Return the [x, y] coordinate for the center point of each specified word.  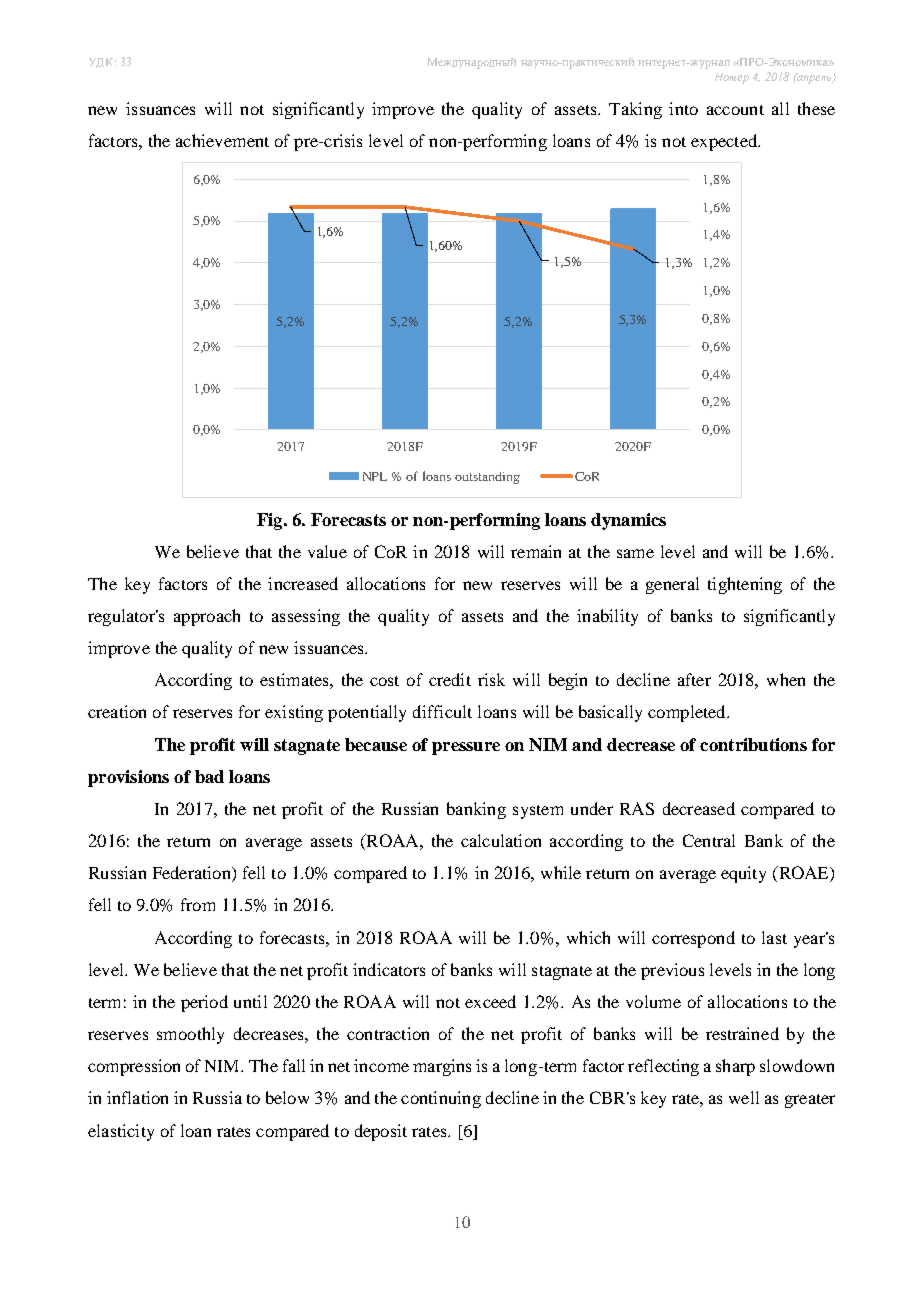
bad [209, 776]
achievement [222, 140]
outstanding [487, 478]
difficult [442, 711]
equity [743, 874]
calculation [501, 840]
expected [725, 142]
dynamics [628, 521]
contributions [753, 744]
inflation [137, 1097]
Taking [635, 110]
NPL [375, 476]
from [198, 904]
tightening [745, 585]
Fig [271, 521]
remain [536, 551]
